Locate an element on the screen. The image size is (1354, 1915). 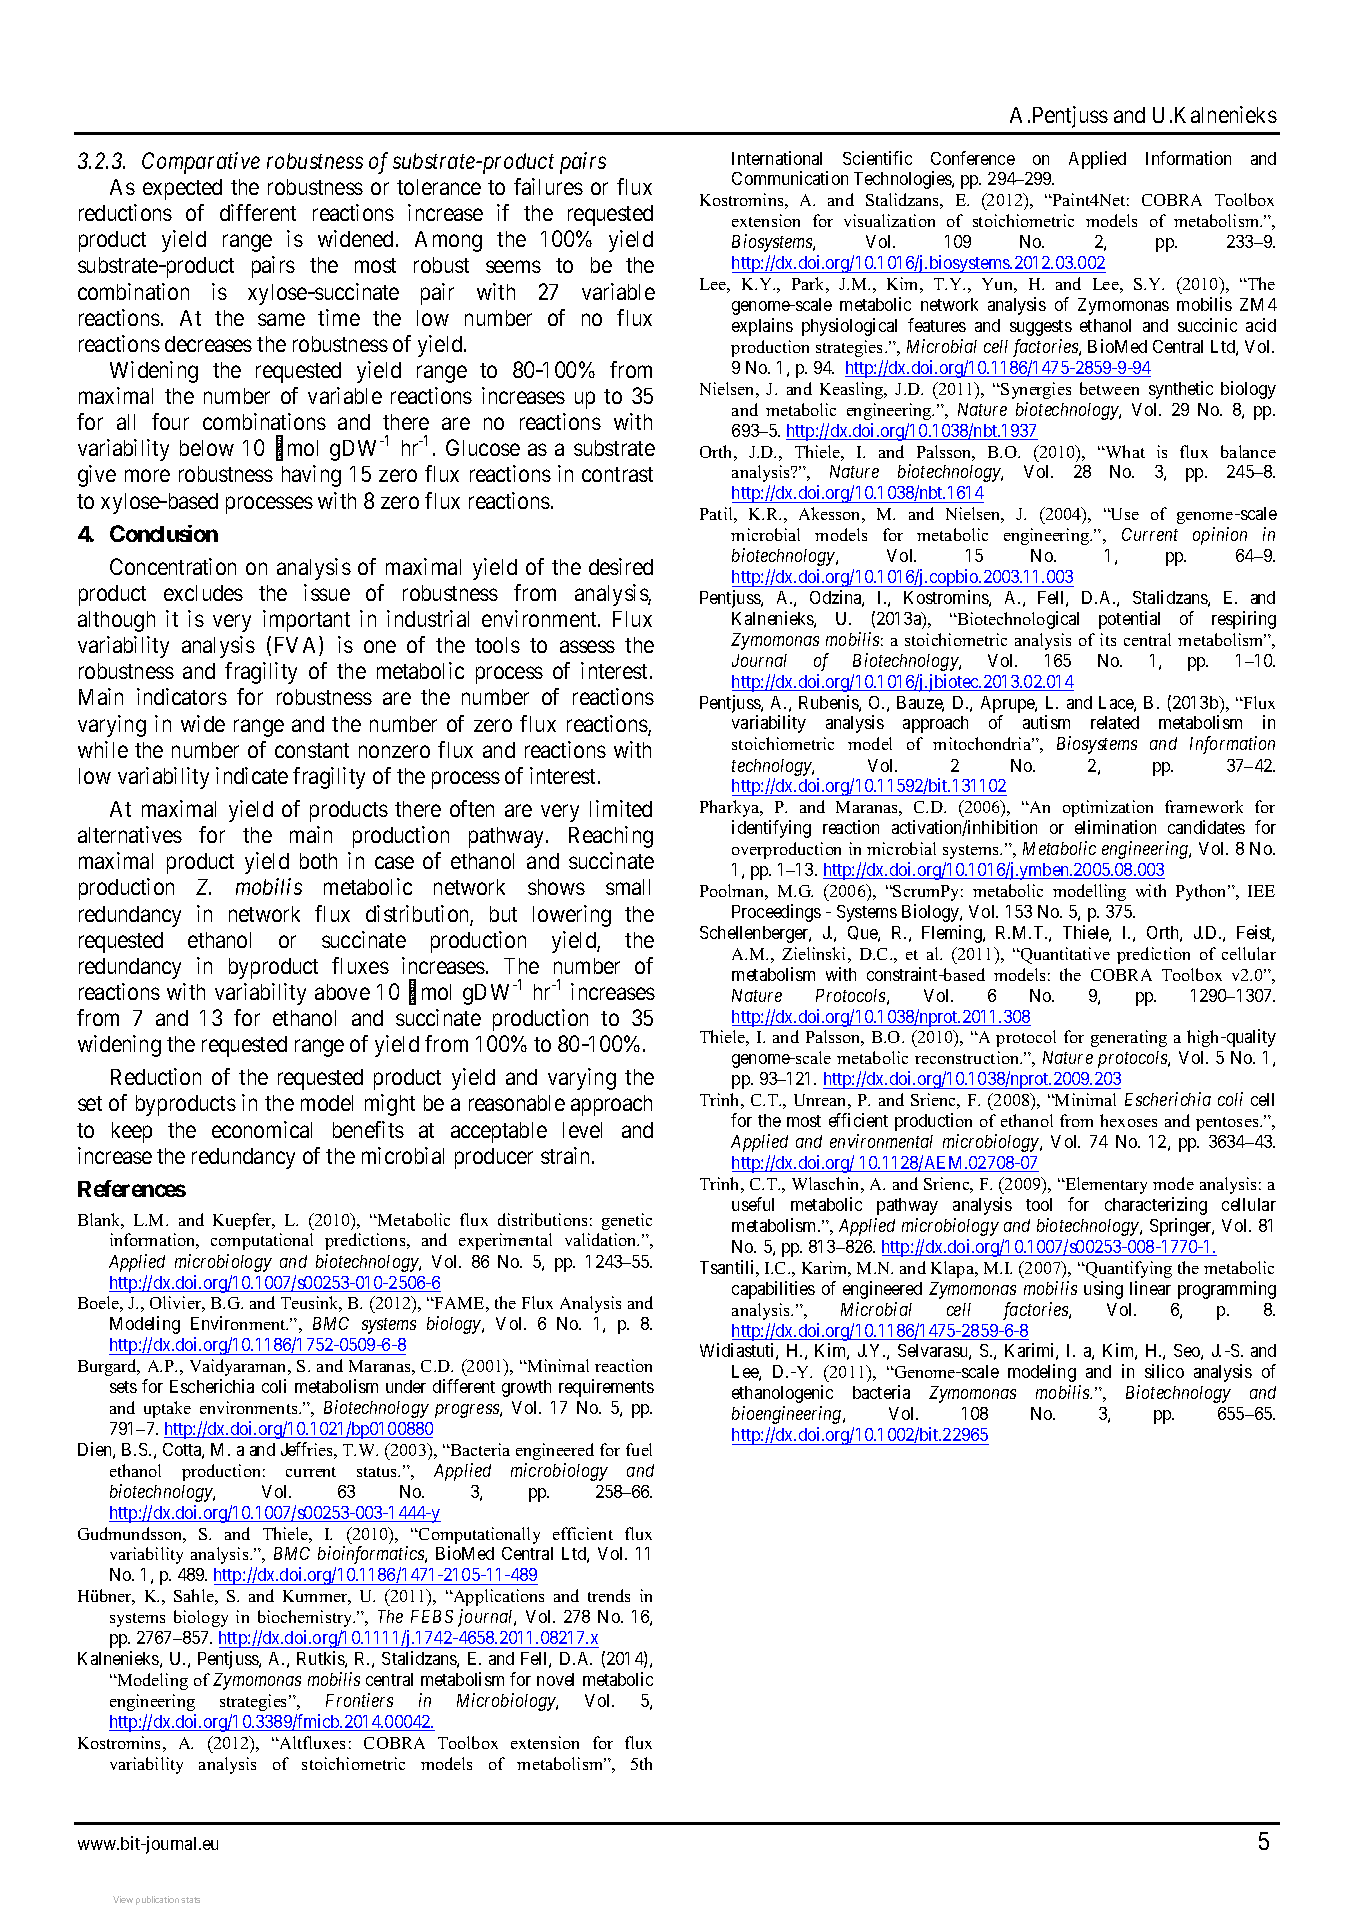
desired is located at coordinates (621, 566).
